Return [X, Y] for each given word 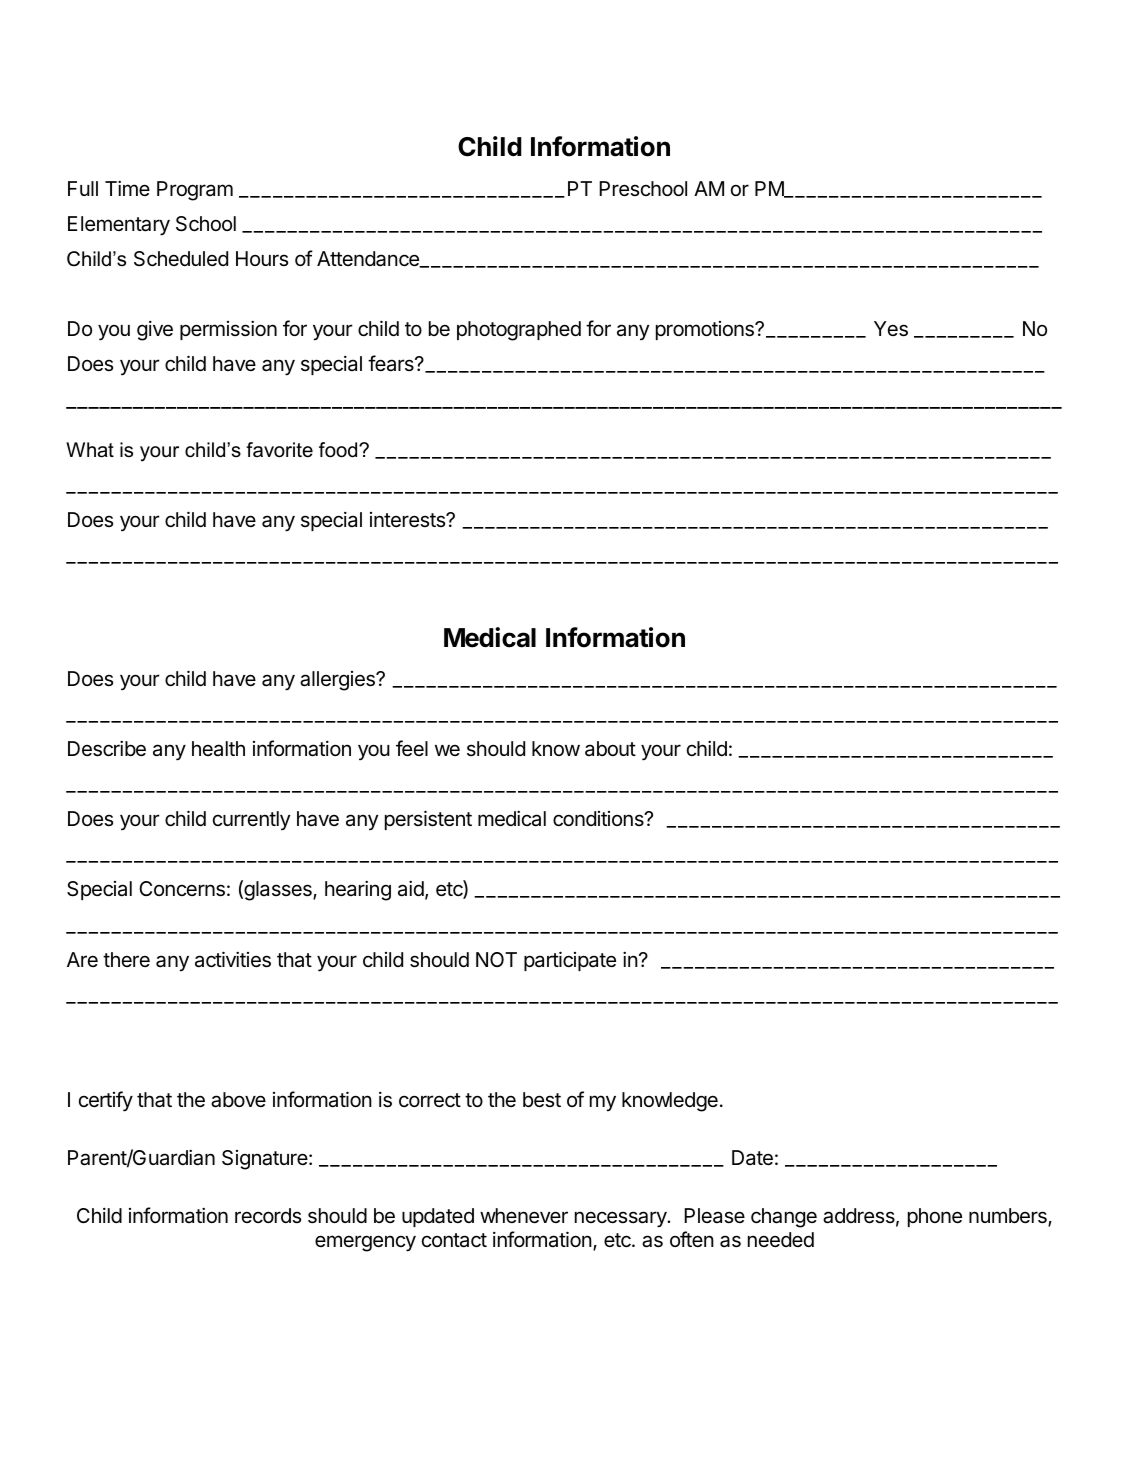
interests [408, 520]
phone [935, 1217]
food [339, 450]
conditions [599, 818]
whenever [524, 1216]
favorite [279, 450]
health [218, 749]
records [268, 1216]
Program [195, 191]
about [610, 748]
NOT [496, 959]
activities [233, 959]
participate [570, 961]
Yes [891, 329]
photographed [519, 331]
